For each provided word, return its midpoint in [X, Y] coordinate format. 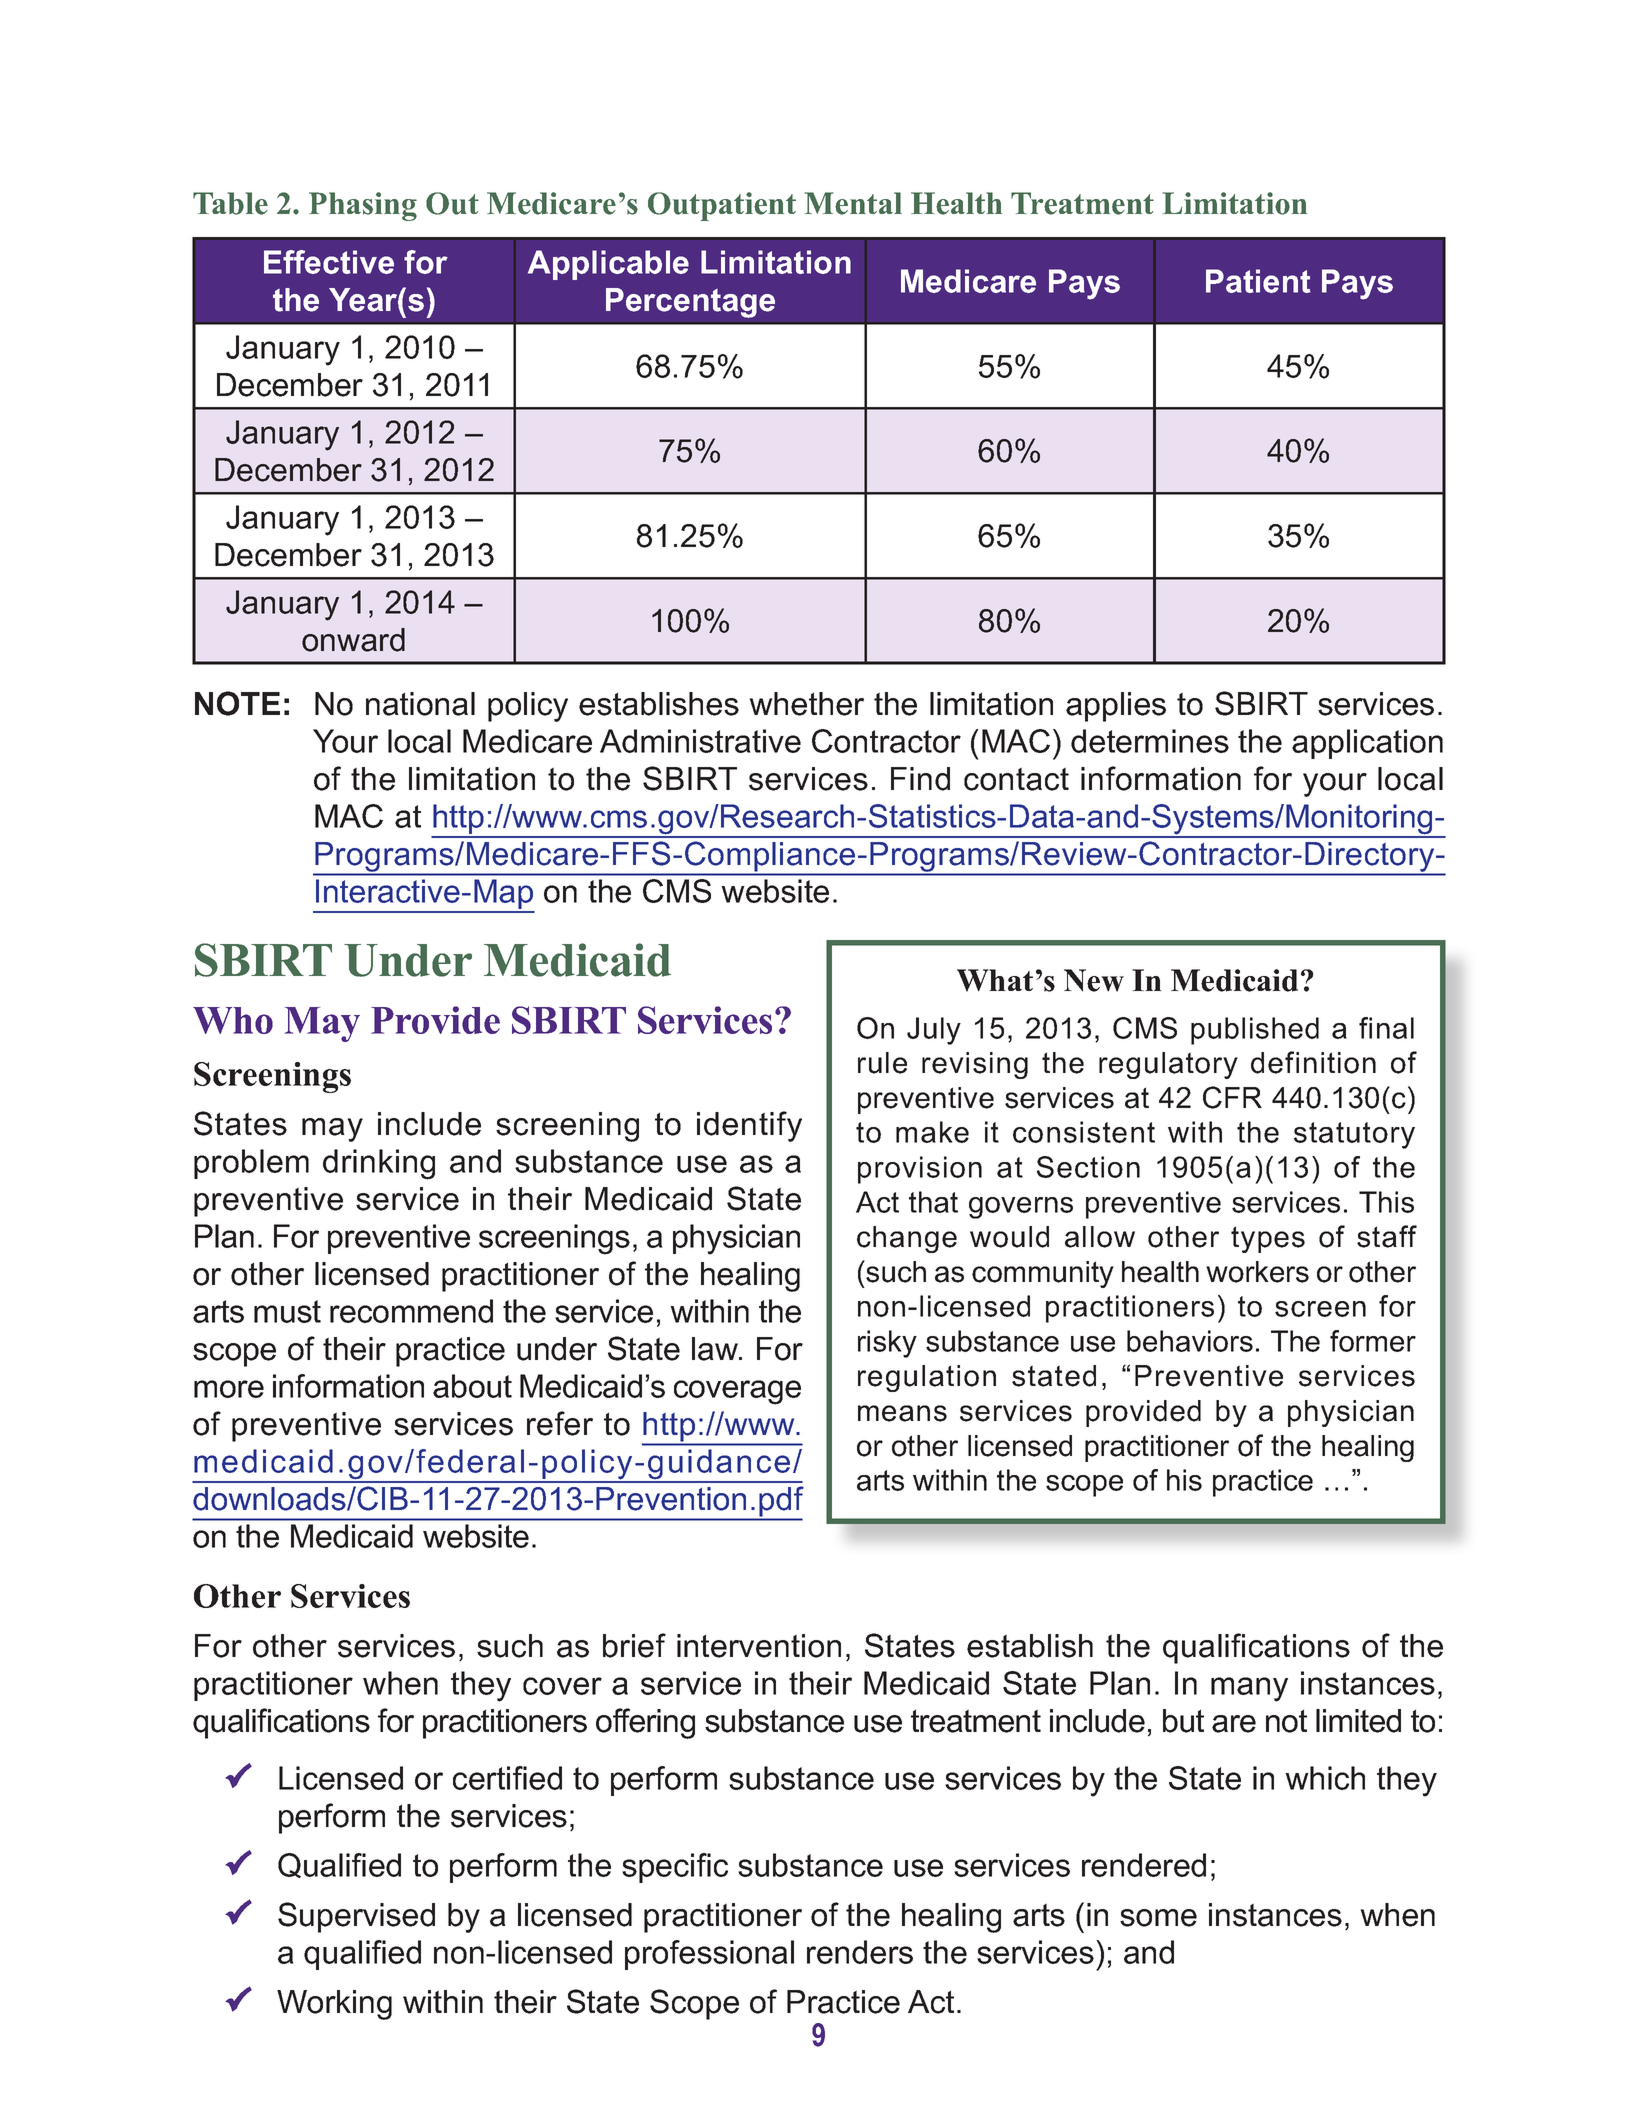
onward [353, 640]
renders [860, 1952]
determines [1150, 741]
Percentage [690, 303]
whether [806, 704]
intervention [759, 1646]
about [472, 1386]
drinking [379, 1164]
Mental [853, 203]
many [1249, 1689]
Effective [329, 262]
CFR [1232, 1097]
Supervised [356, 1917]
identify [749, 1126]
